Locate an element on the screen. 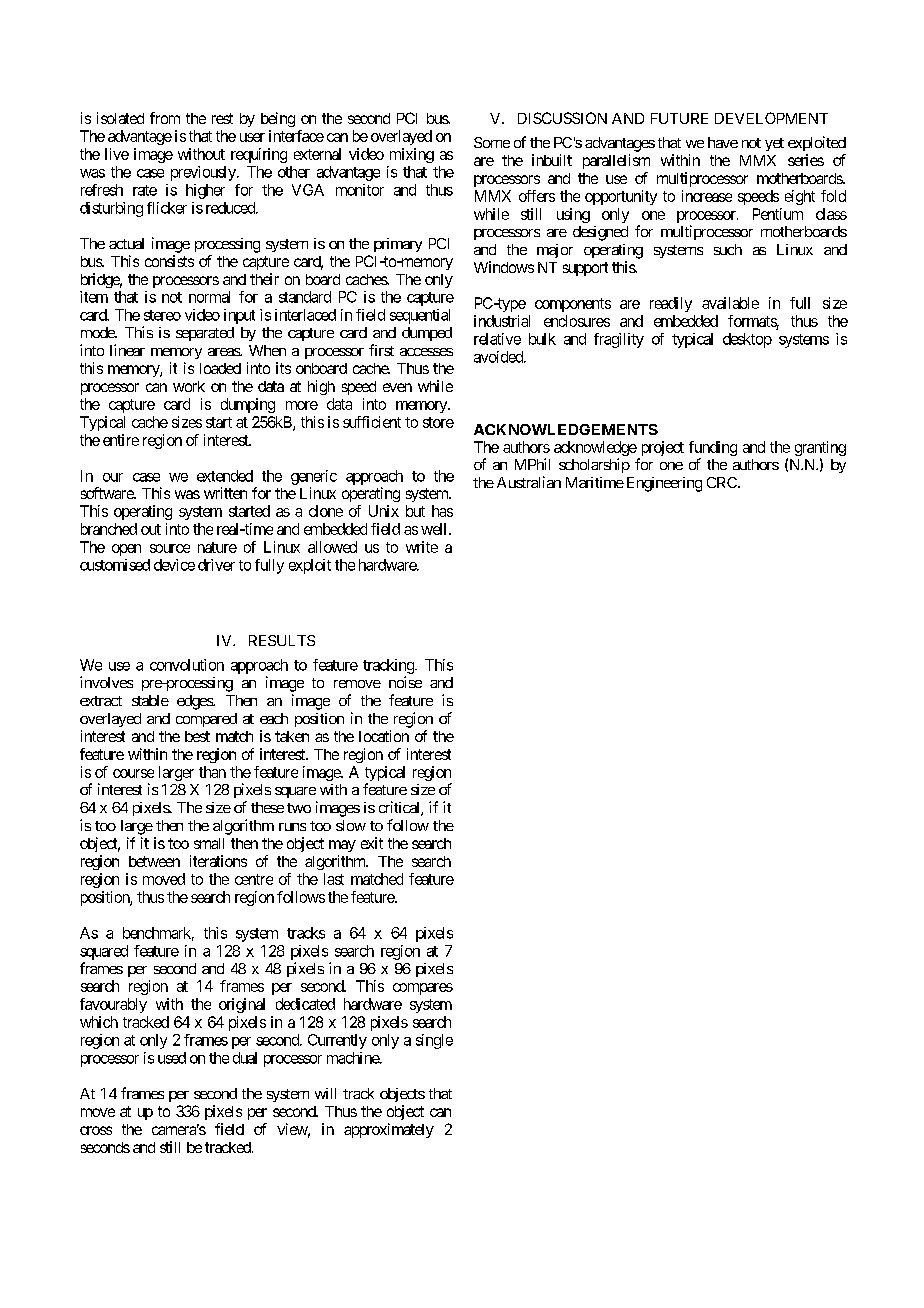 This screenshot has height=1308, width=924. noise is located at coordinates (405, 682).
